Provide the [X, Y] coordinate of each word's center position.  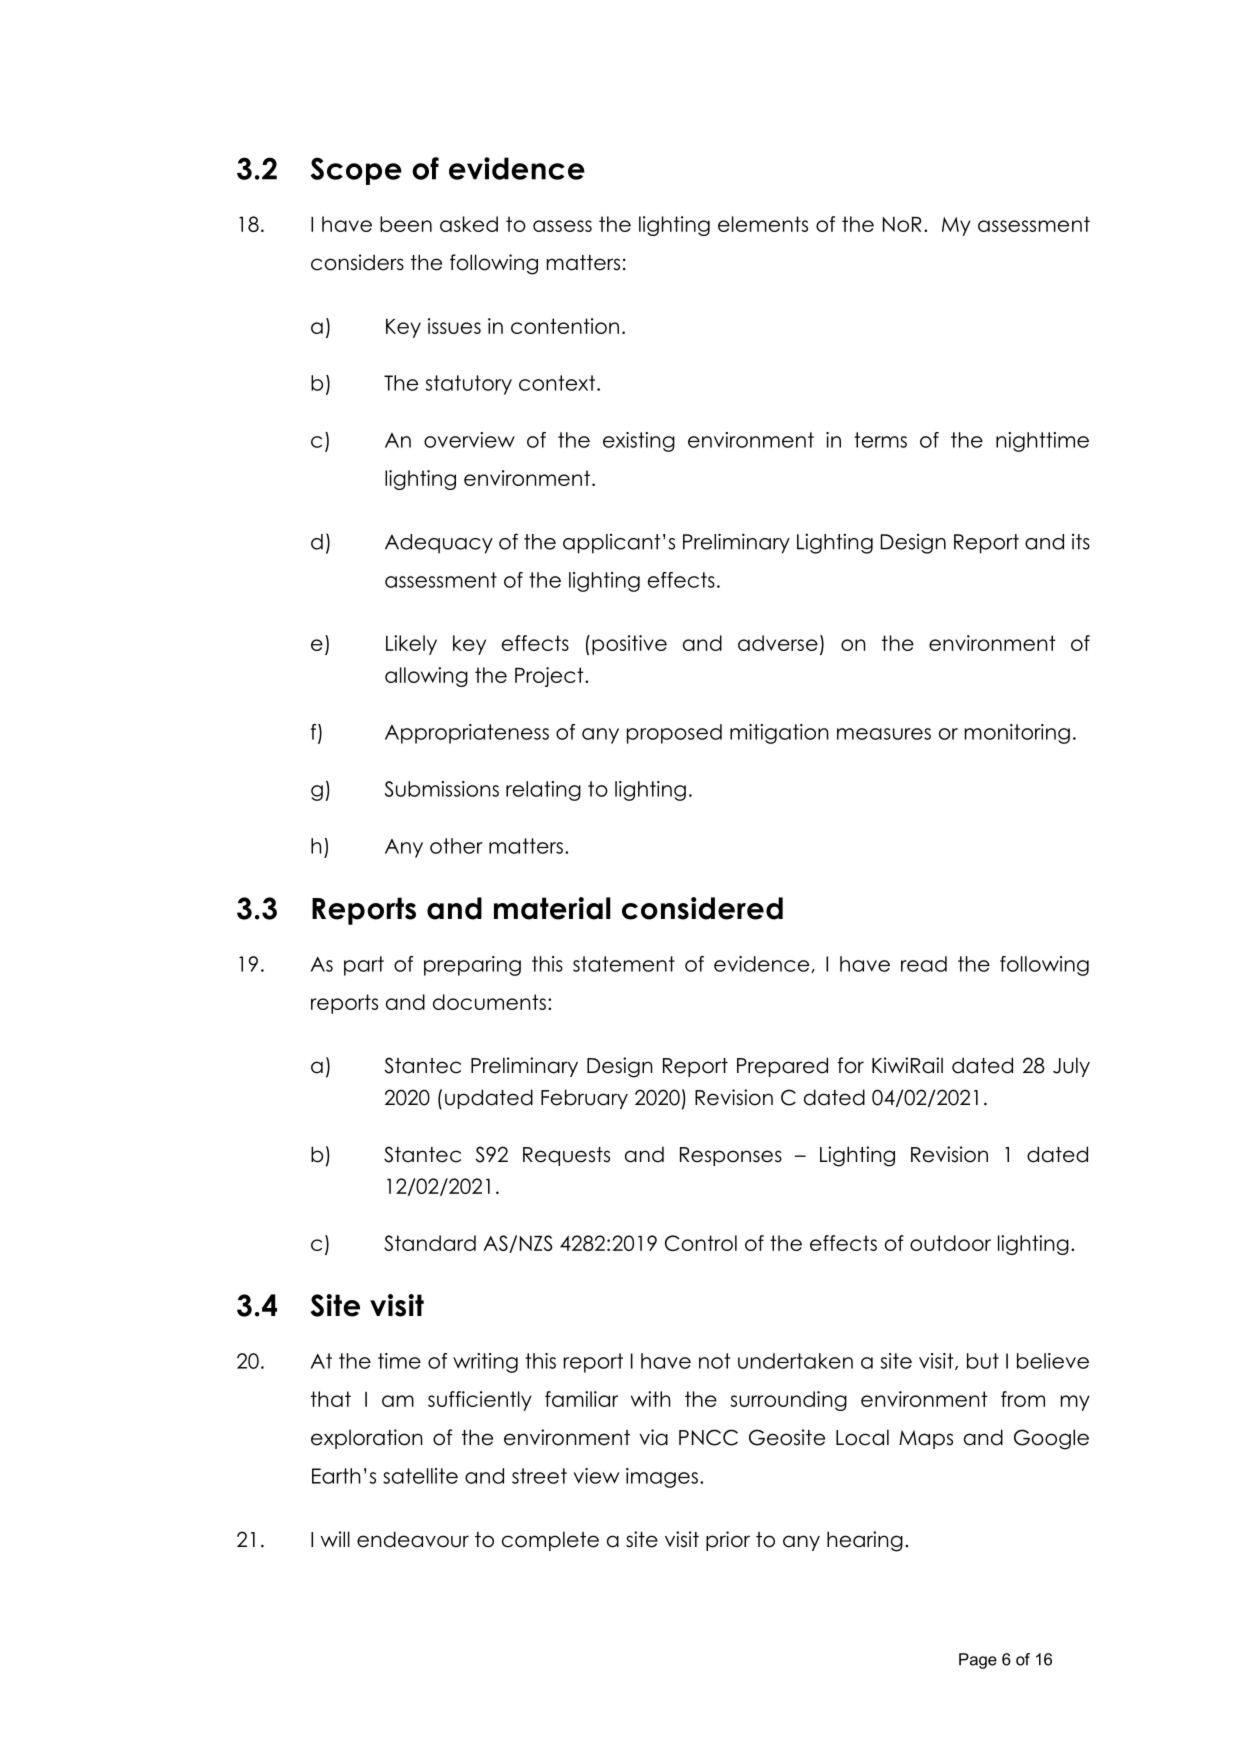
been [406, 224]
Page [978, 1661]
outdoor [950, 1243]
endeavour [413, 1539]
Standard [430, 1243]
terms [880, 440]
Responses [731, 1156]
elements [763, 224]
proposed [674, 734]
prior [728, 1541]
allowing [426, 677]
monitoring [1017, 734]
